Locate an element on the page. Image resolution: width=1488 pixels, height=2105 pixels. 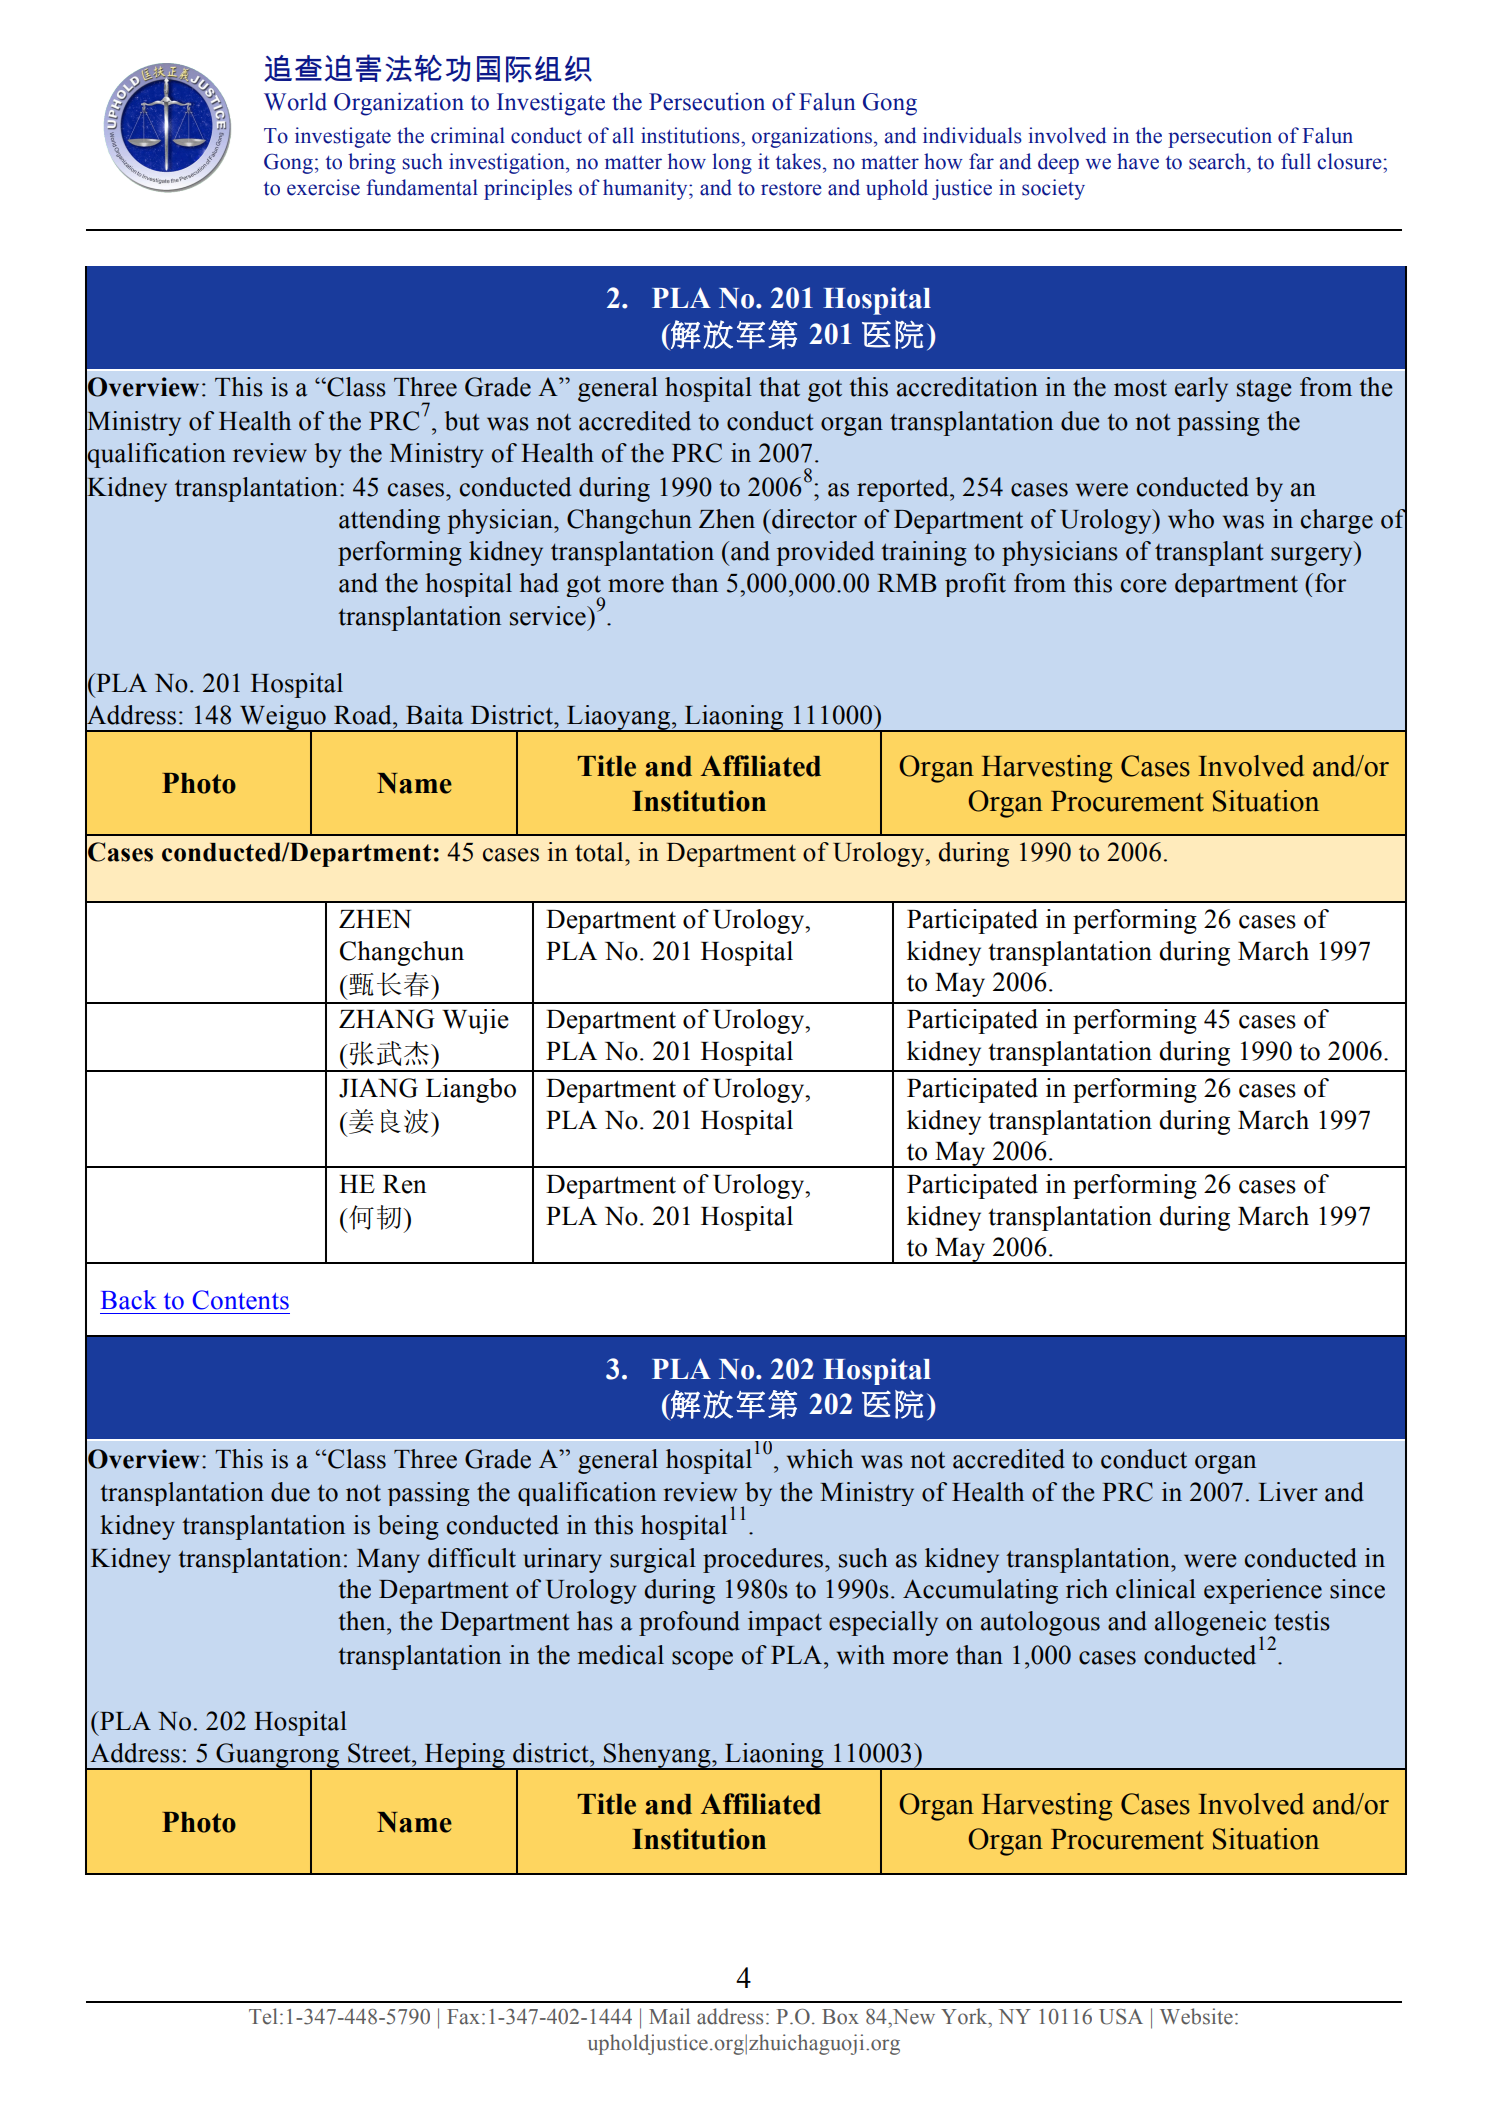
Liver is located at coordinates (1288, 1492).
